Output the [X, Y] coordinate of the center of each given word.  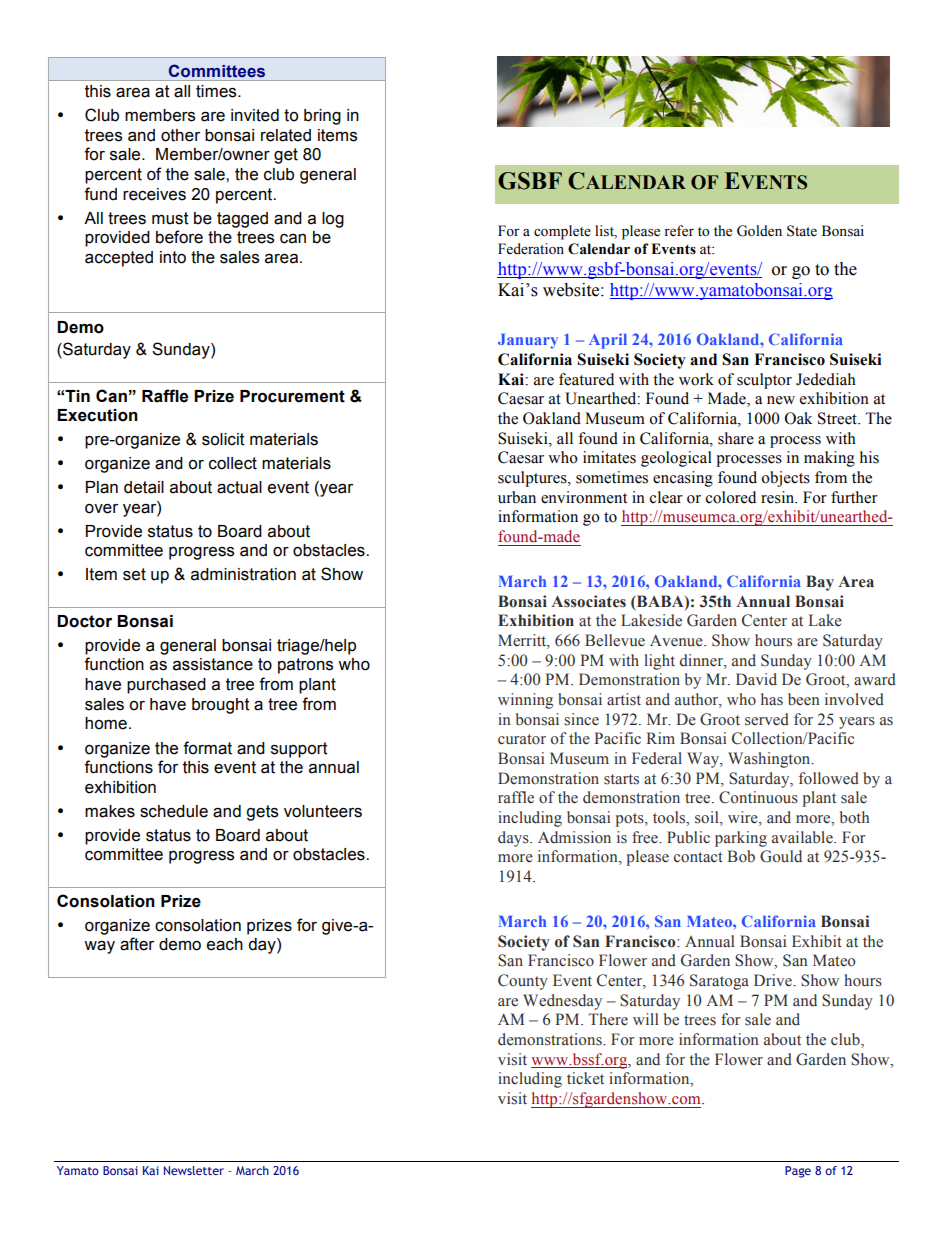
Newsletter [194, 1170]
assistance [213, 664]
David [756, 679]
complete [562, 232]
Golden [759, 231]
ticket [585, 1078]
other [180, 135]
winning [525, 701]
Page [798, 1172]
